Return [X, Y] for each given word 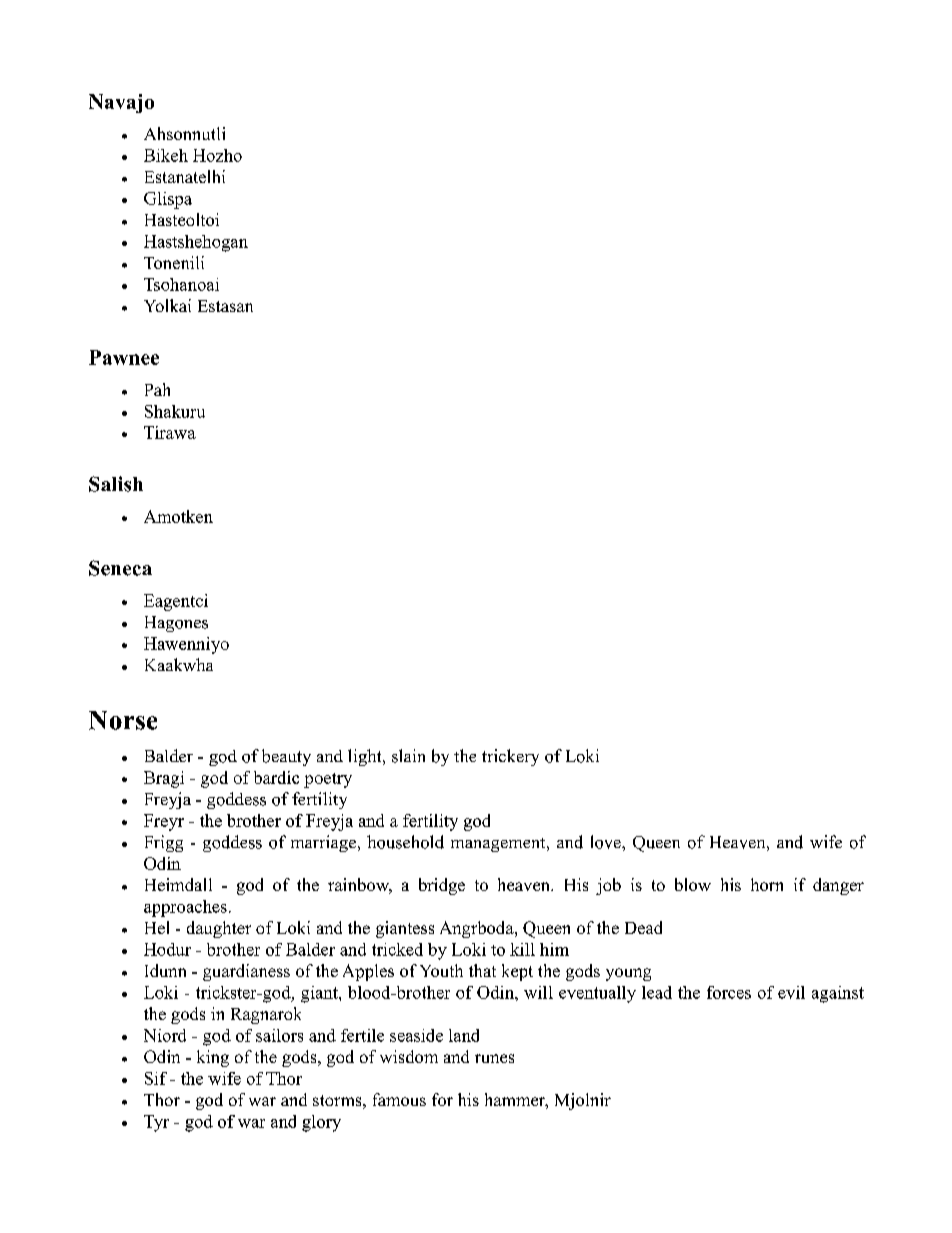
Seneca [120, 568]
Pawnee [124, 357]
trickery [510, 757]
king [213, 1058]
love [607, 842]
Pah [157, 389]
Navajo [121, 103]
